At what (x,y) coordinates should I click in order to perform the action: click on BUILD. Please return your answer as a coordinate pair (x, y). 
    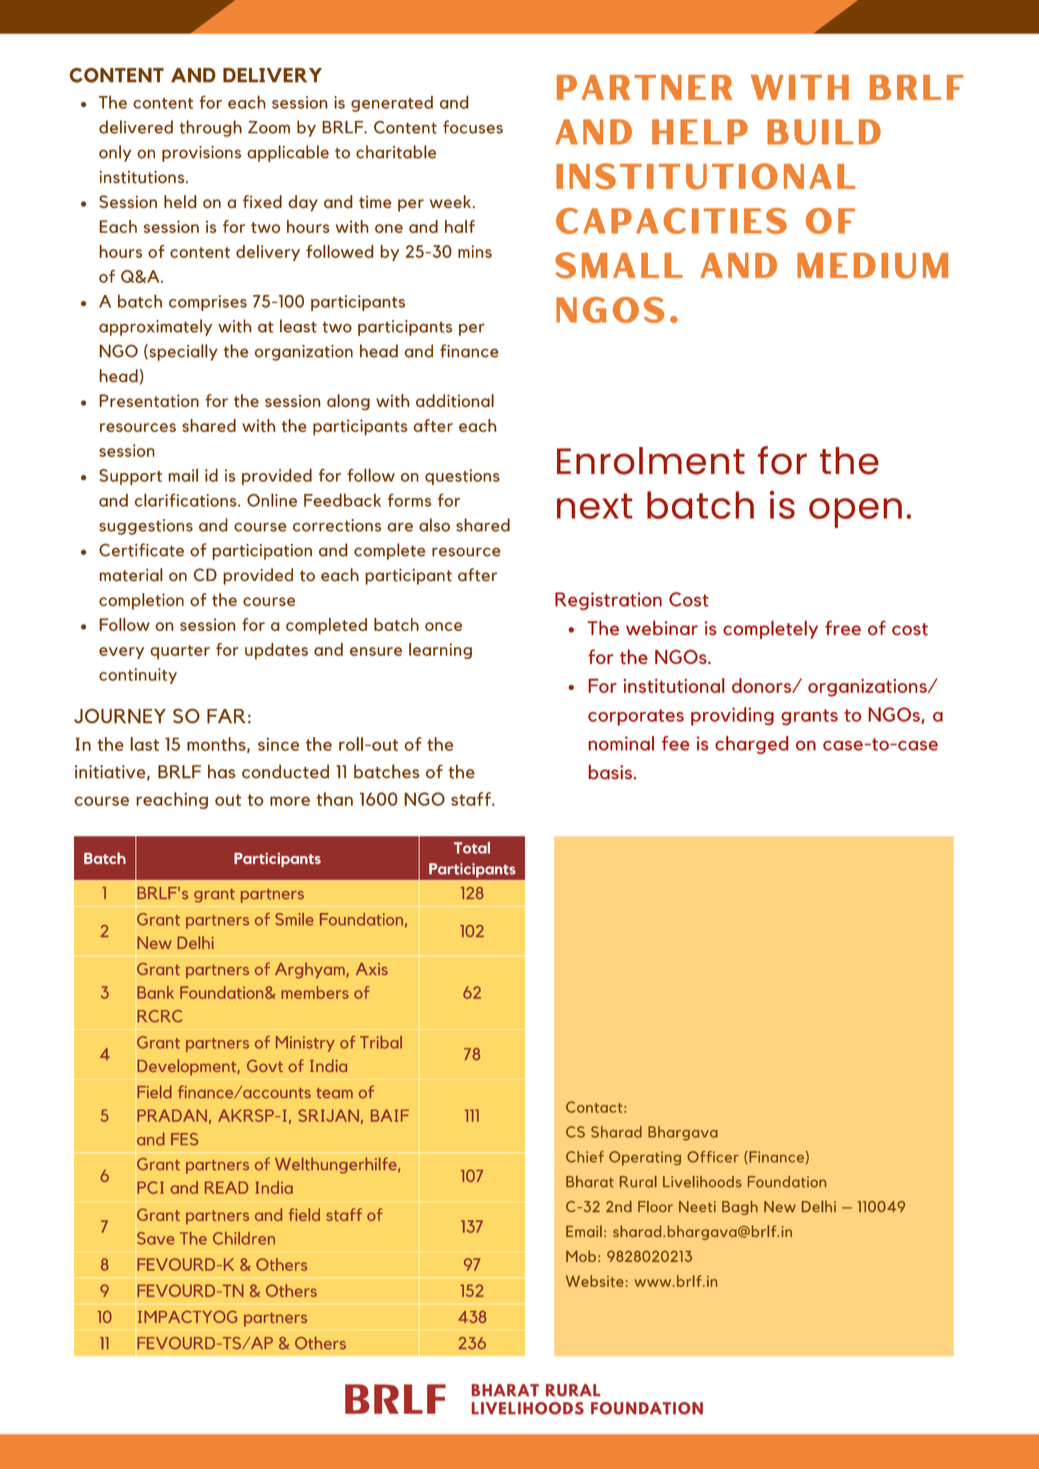
    Looking at the image, I should click on (824, 132).
